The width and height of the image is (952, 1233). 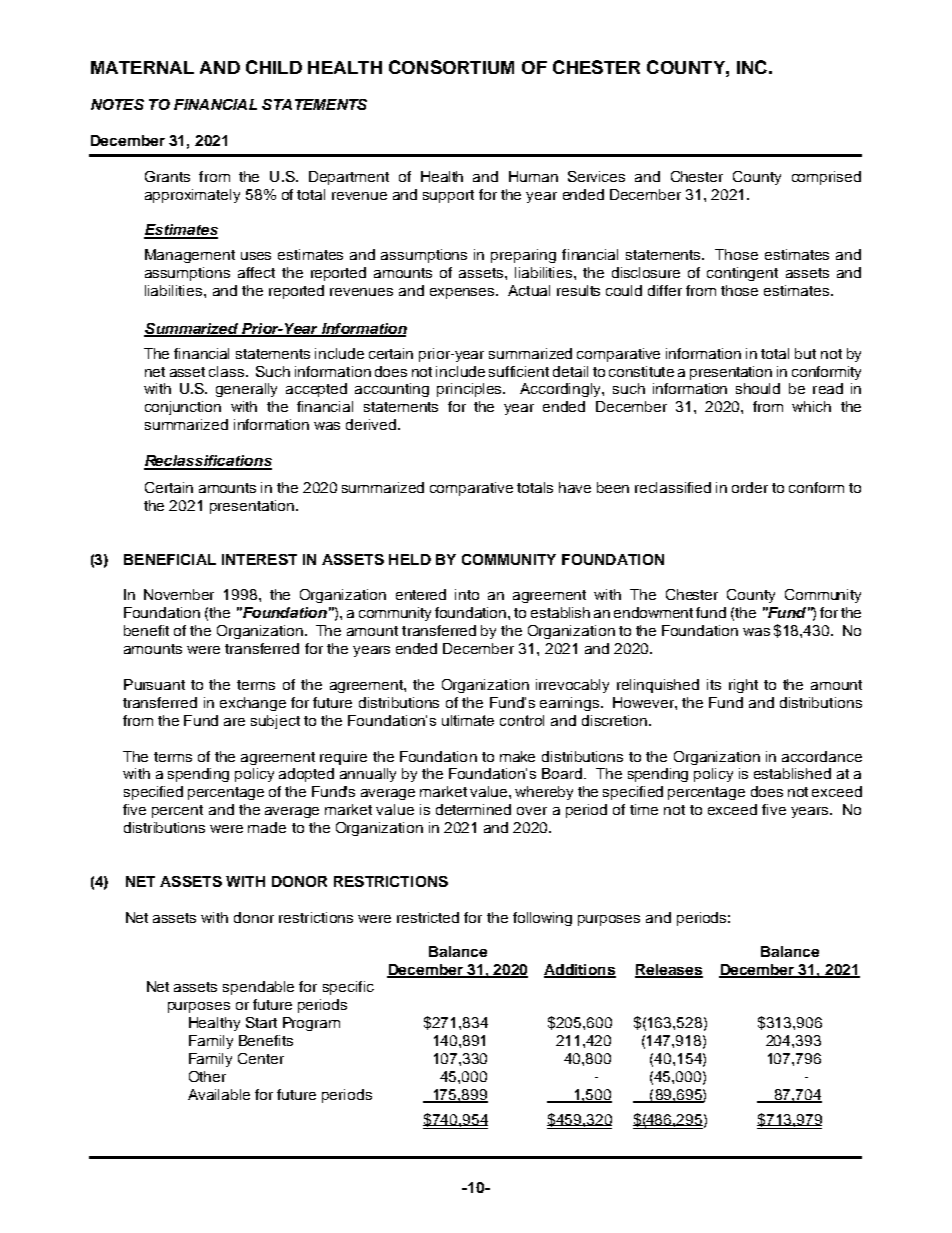 What do you see at coordinates (348, 988) in the image?
I see `specific` at bounding box center [348, 988].
